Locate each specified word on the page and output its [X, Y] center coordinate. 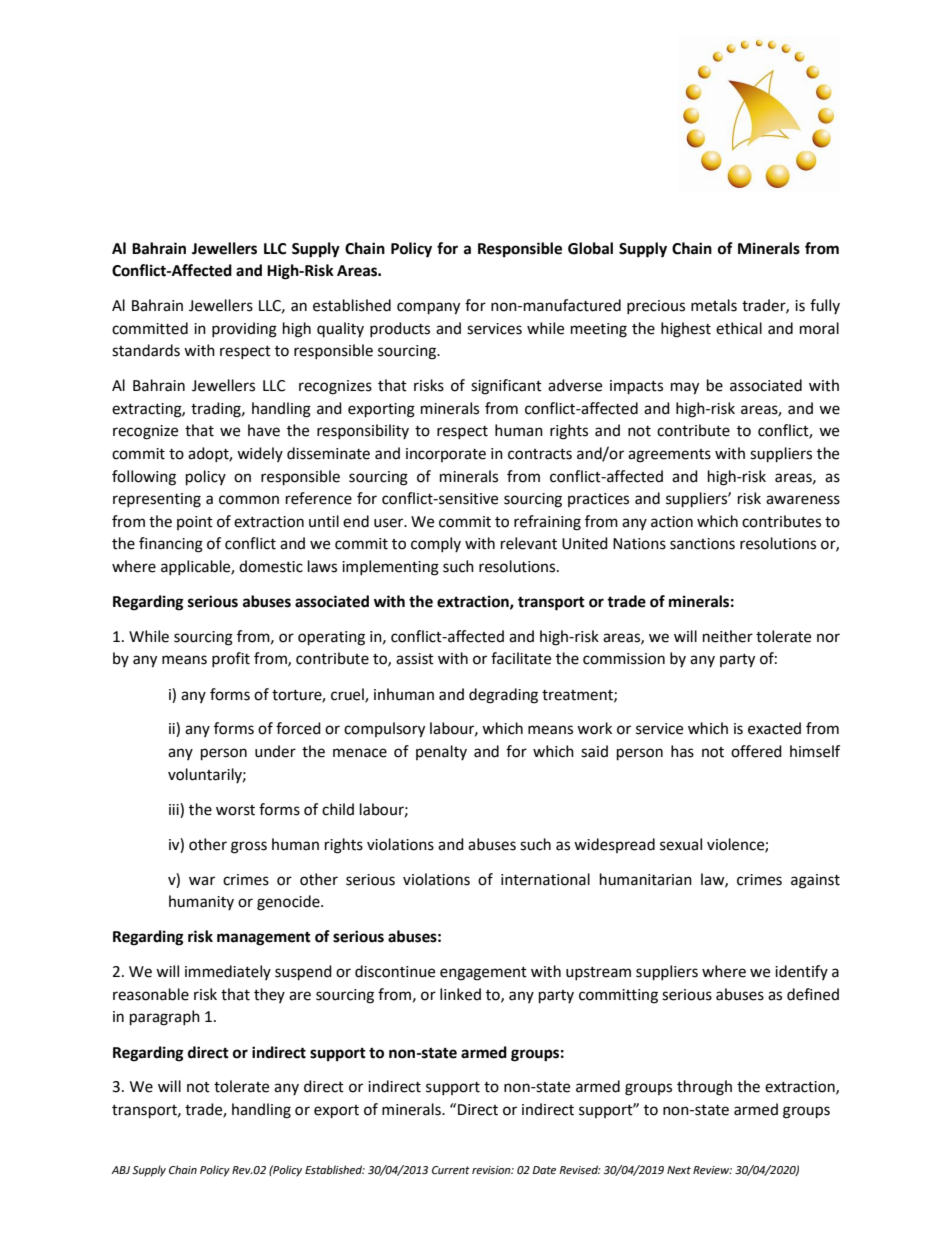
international [545, 879]
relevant [529, 543]
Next [679, 1170]
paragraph [165, 1018]
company [428, 308]
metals [714, 305]
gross [249, 847]
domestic [271, 566]
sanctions [702, 544]
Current [451, 1170]
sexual [681, 844]
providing [244, 330]
